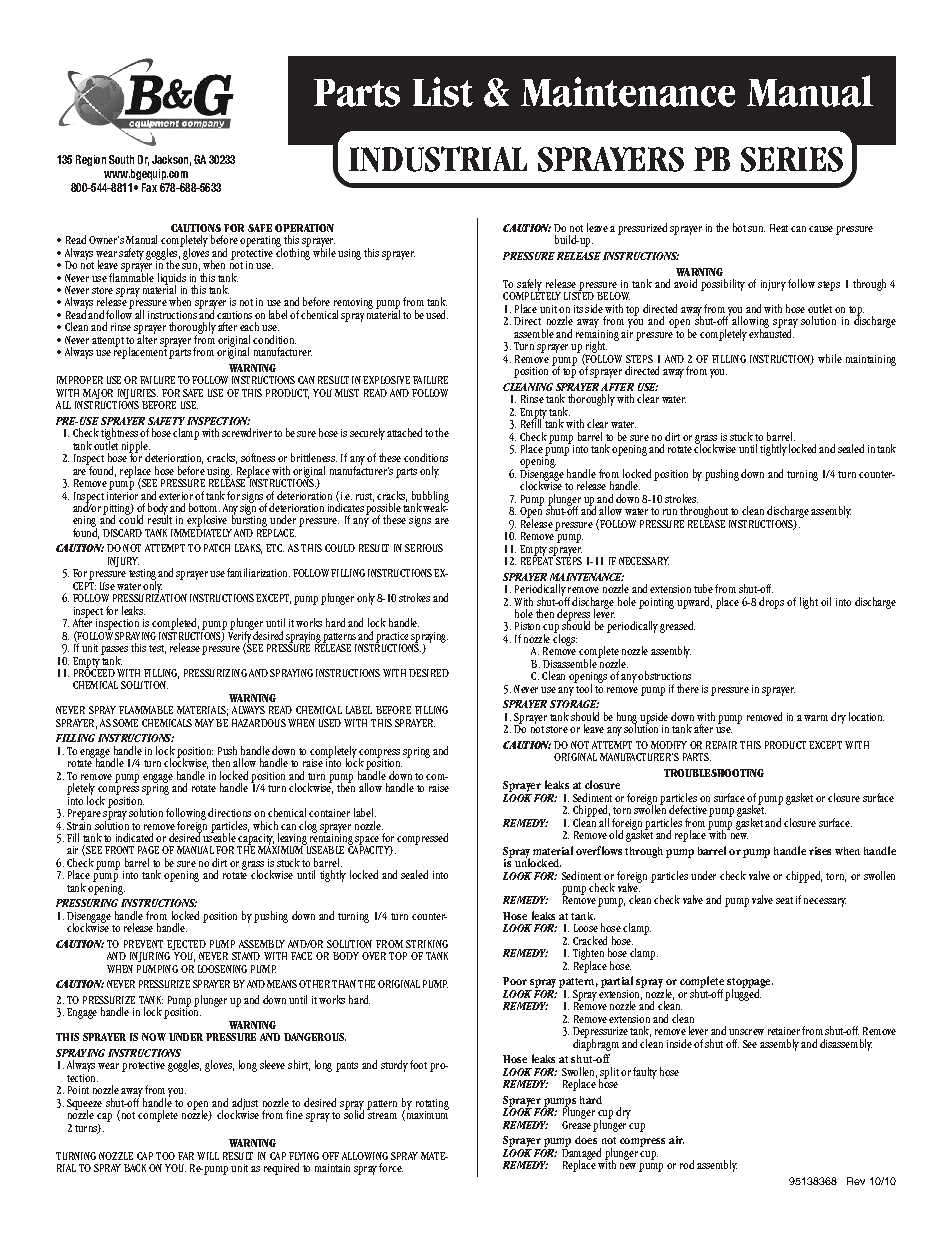  I want to click on rotating, so click(432, 1105).
